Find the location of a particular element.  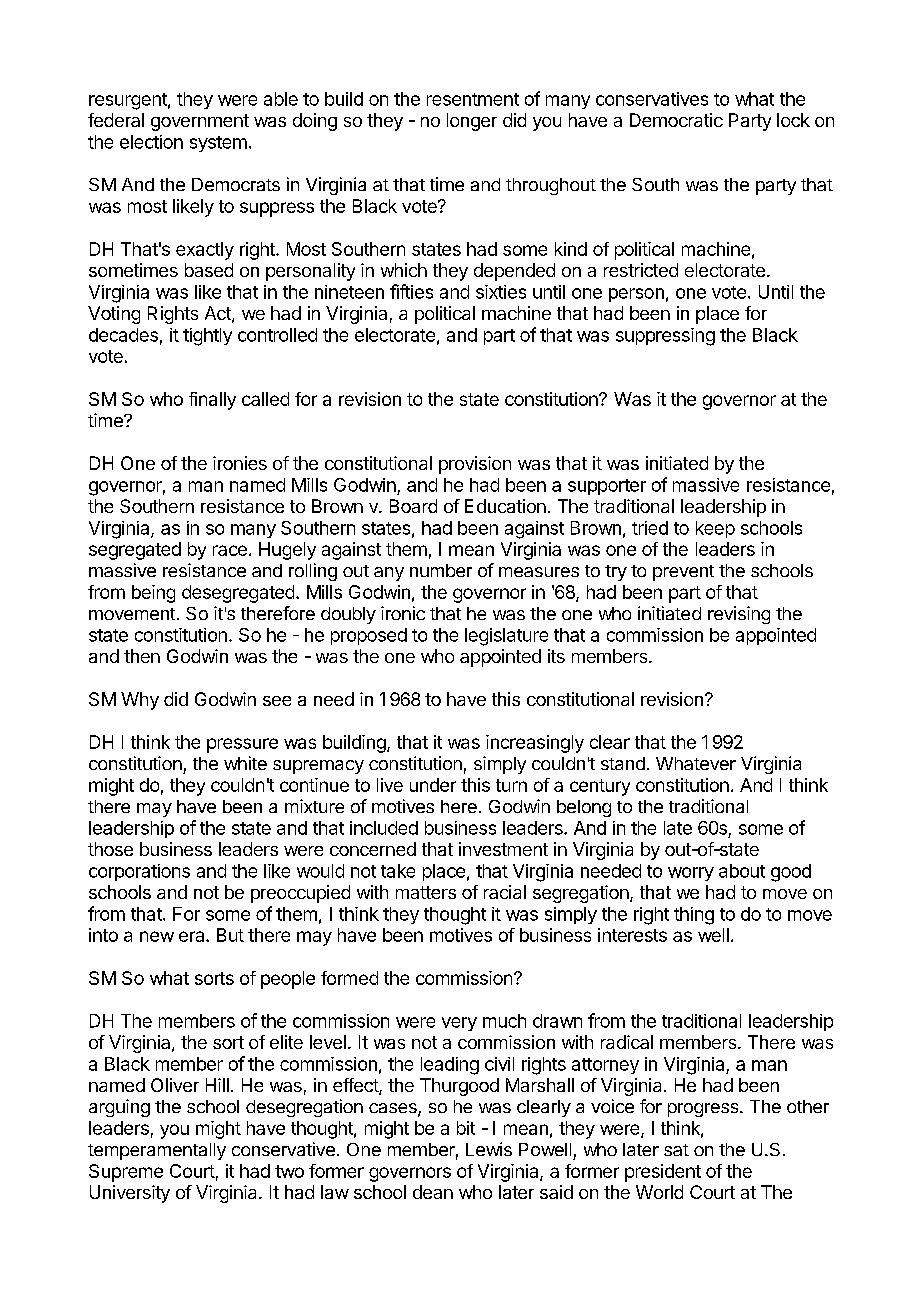

Lewis is located at coordinates (489, 1149).
